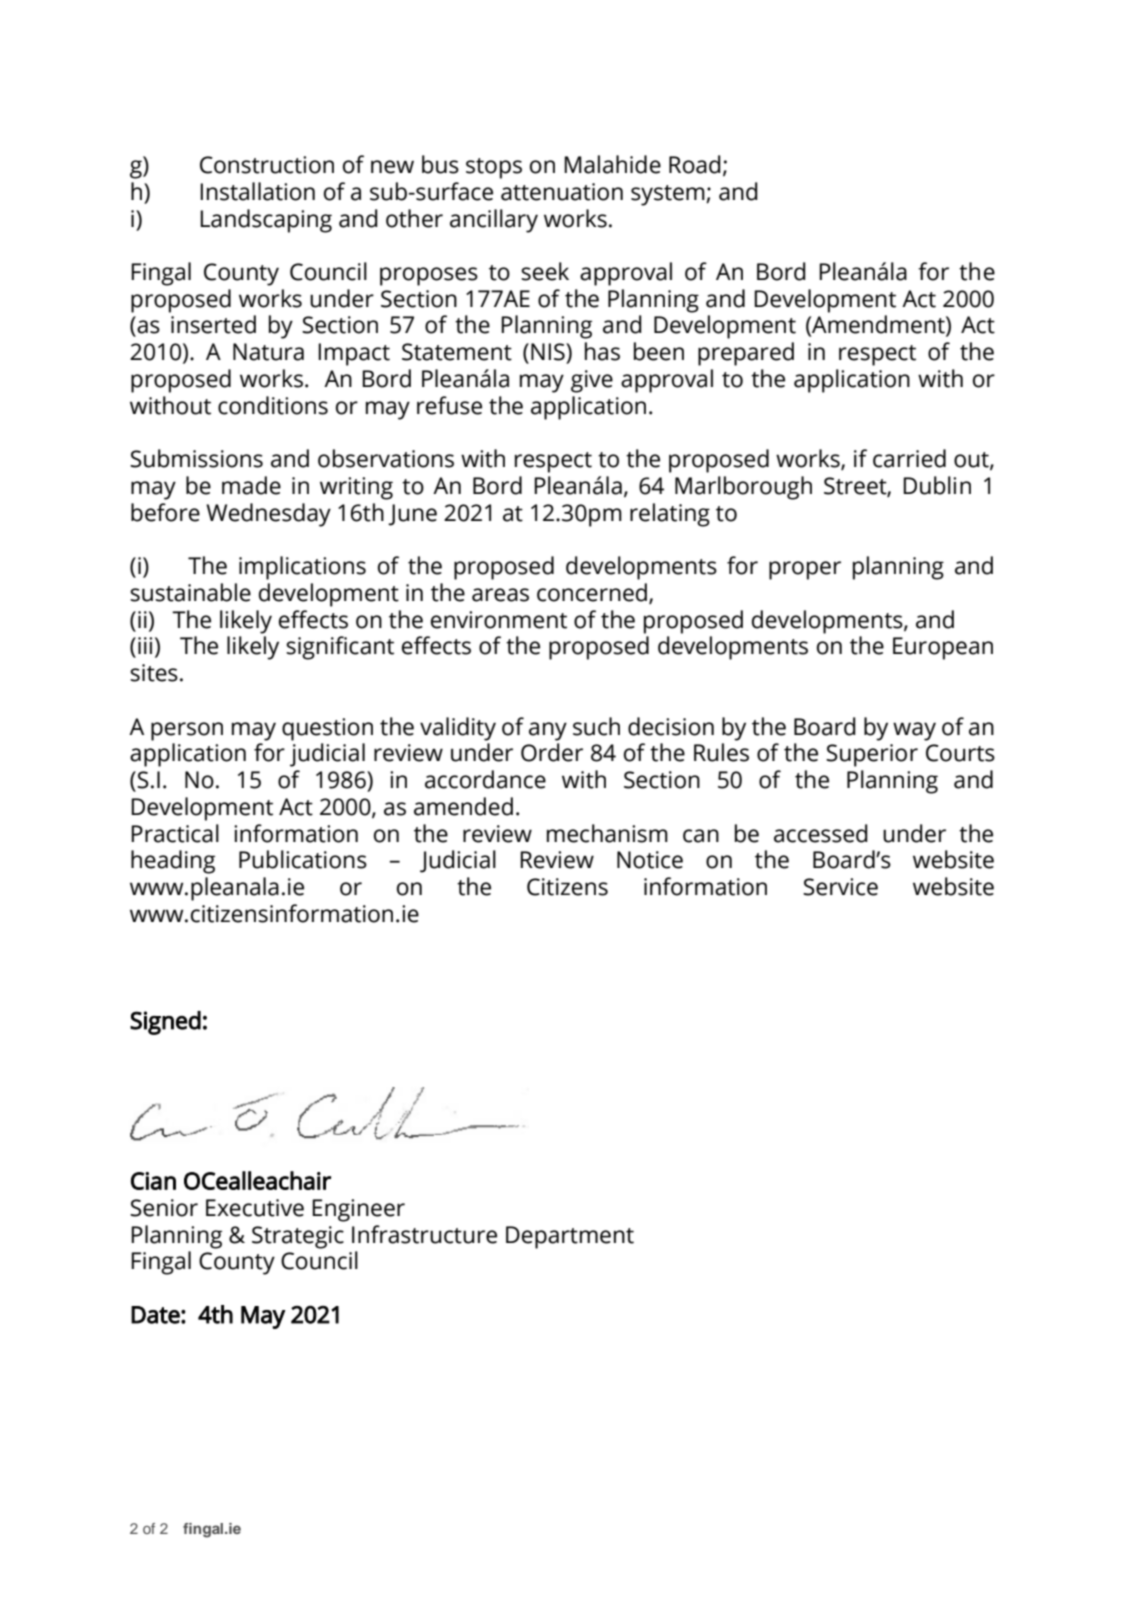  I want to click on Road, so click(695, 164).
